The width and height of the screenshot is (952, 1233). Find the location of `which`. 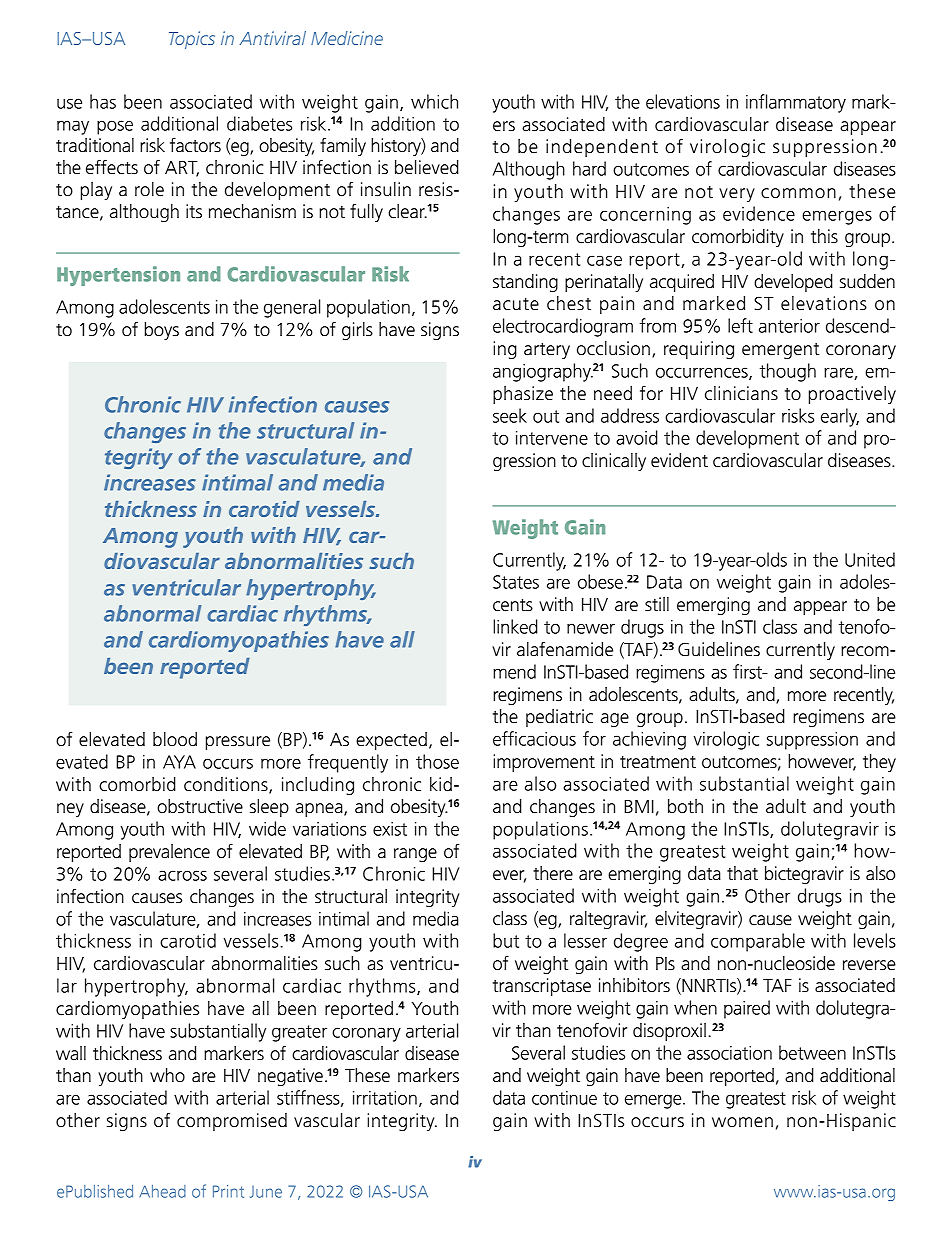

which is located at coordinates (434, 101).
